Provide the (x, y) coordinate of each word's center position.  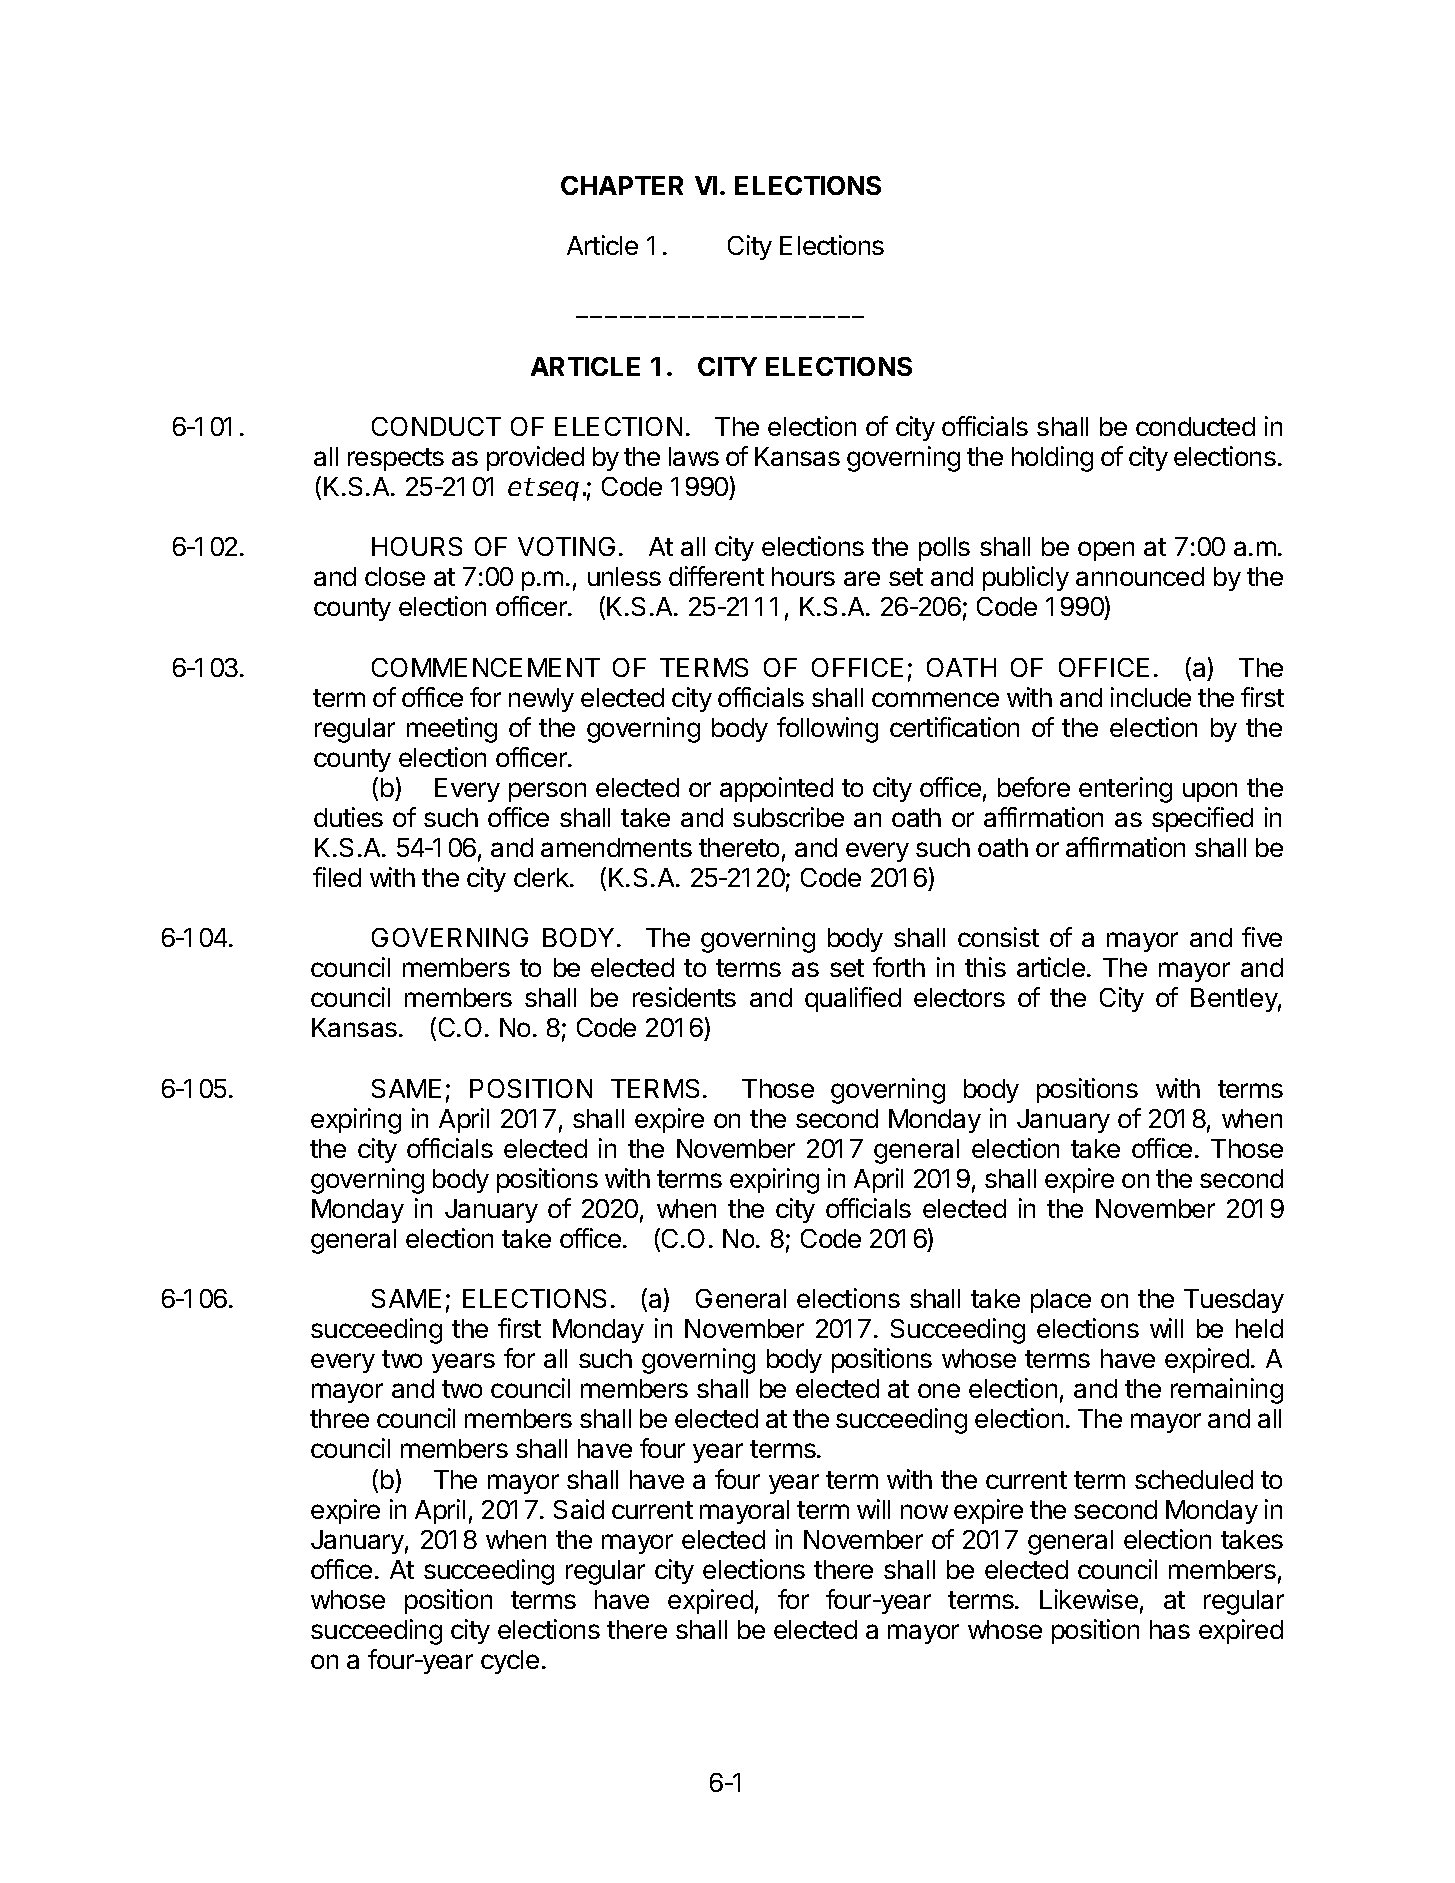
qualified (853, 999)
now (924, 1511)
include (1151, 697)
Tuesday (1234, 1301)
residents (684, 997)
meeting (452, 730)
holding (1052, 459)
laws (694, 456)
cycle (510, 1662)
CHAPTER (622, 185)
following (827, 730)
